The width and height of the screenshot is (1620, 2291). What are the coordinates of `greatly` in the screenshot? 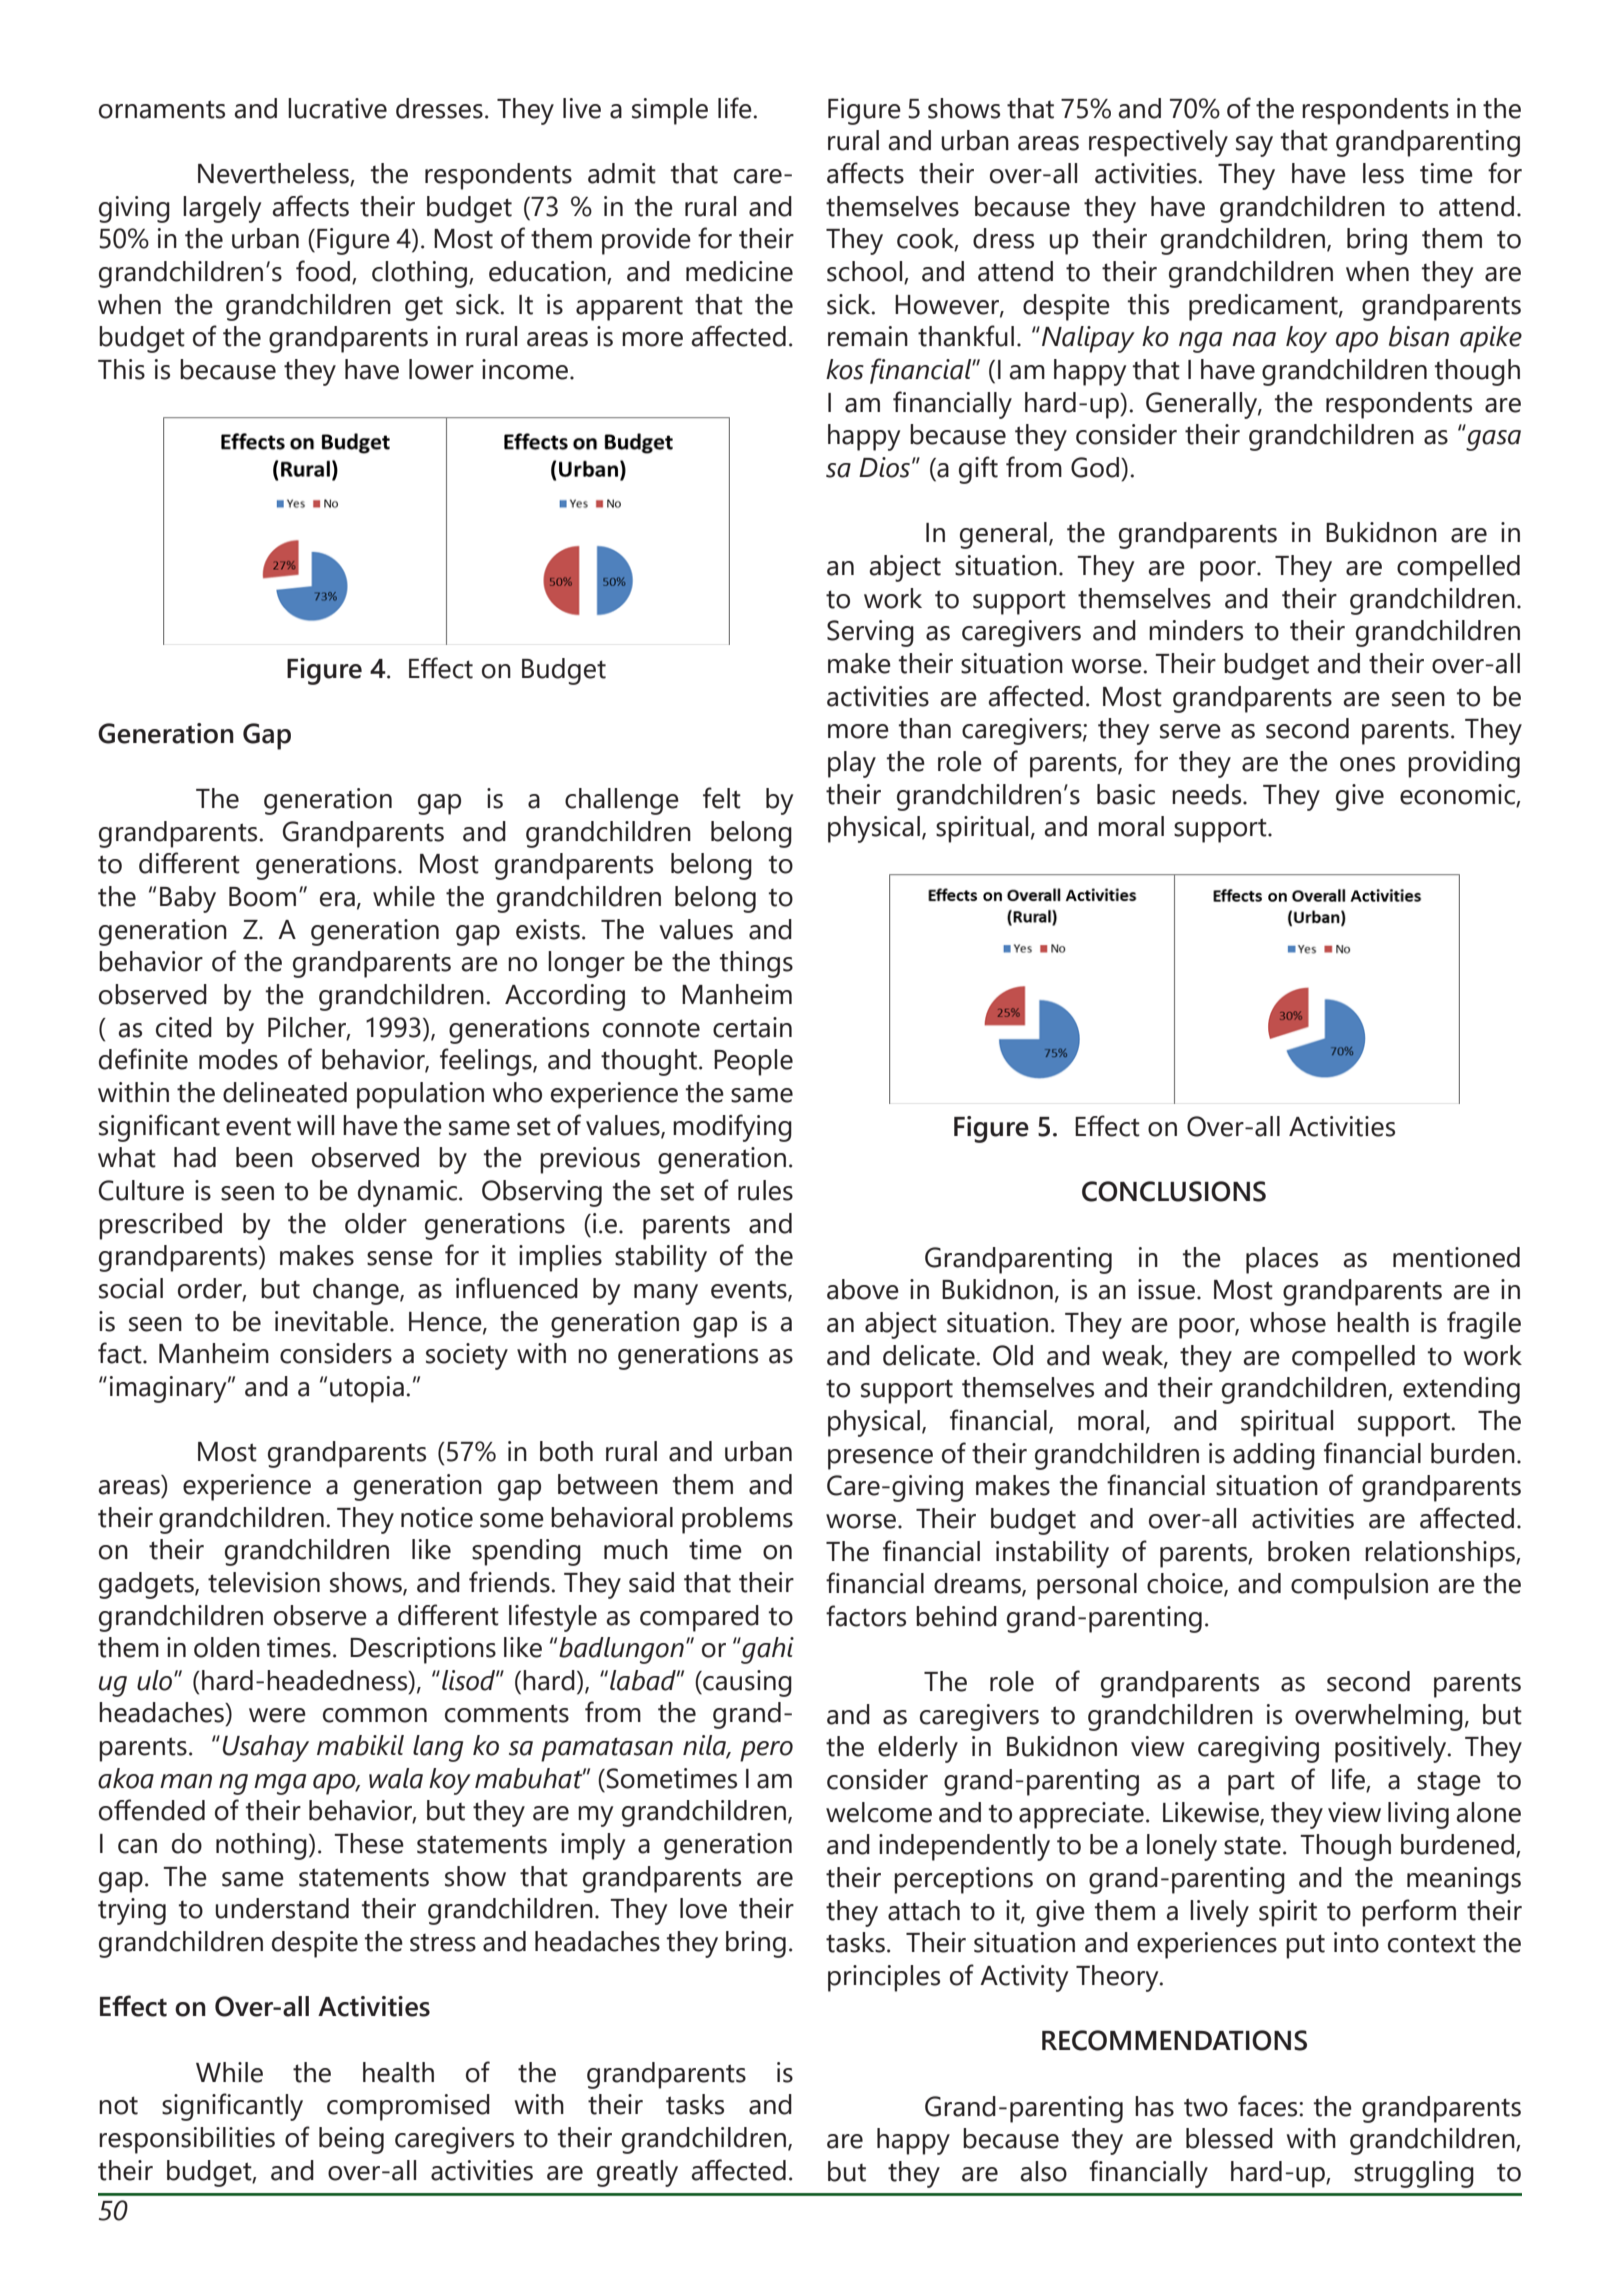 It's located at (637, 2173).
